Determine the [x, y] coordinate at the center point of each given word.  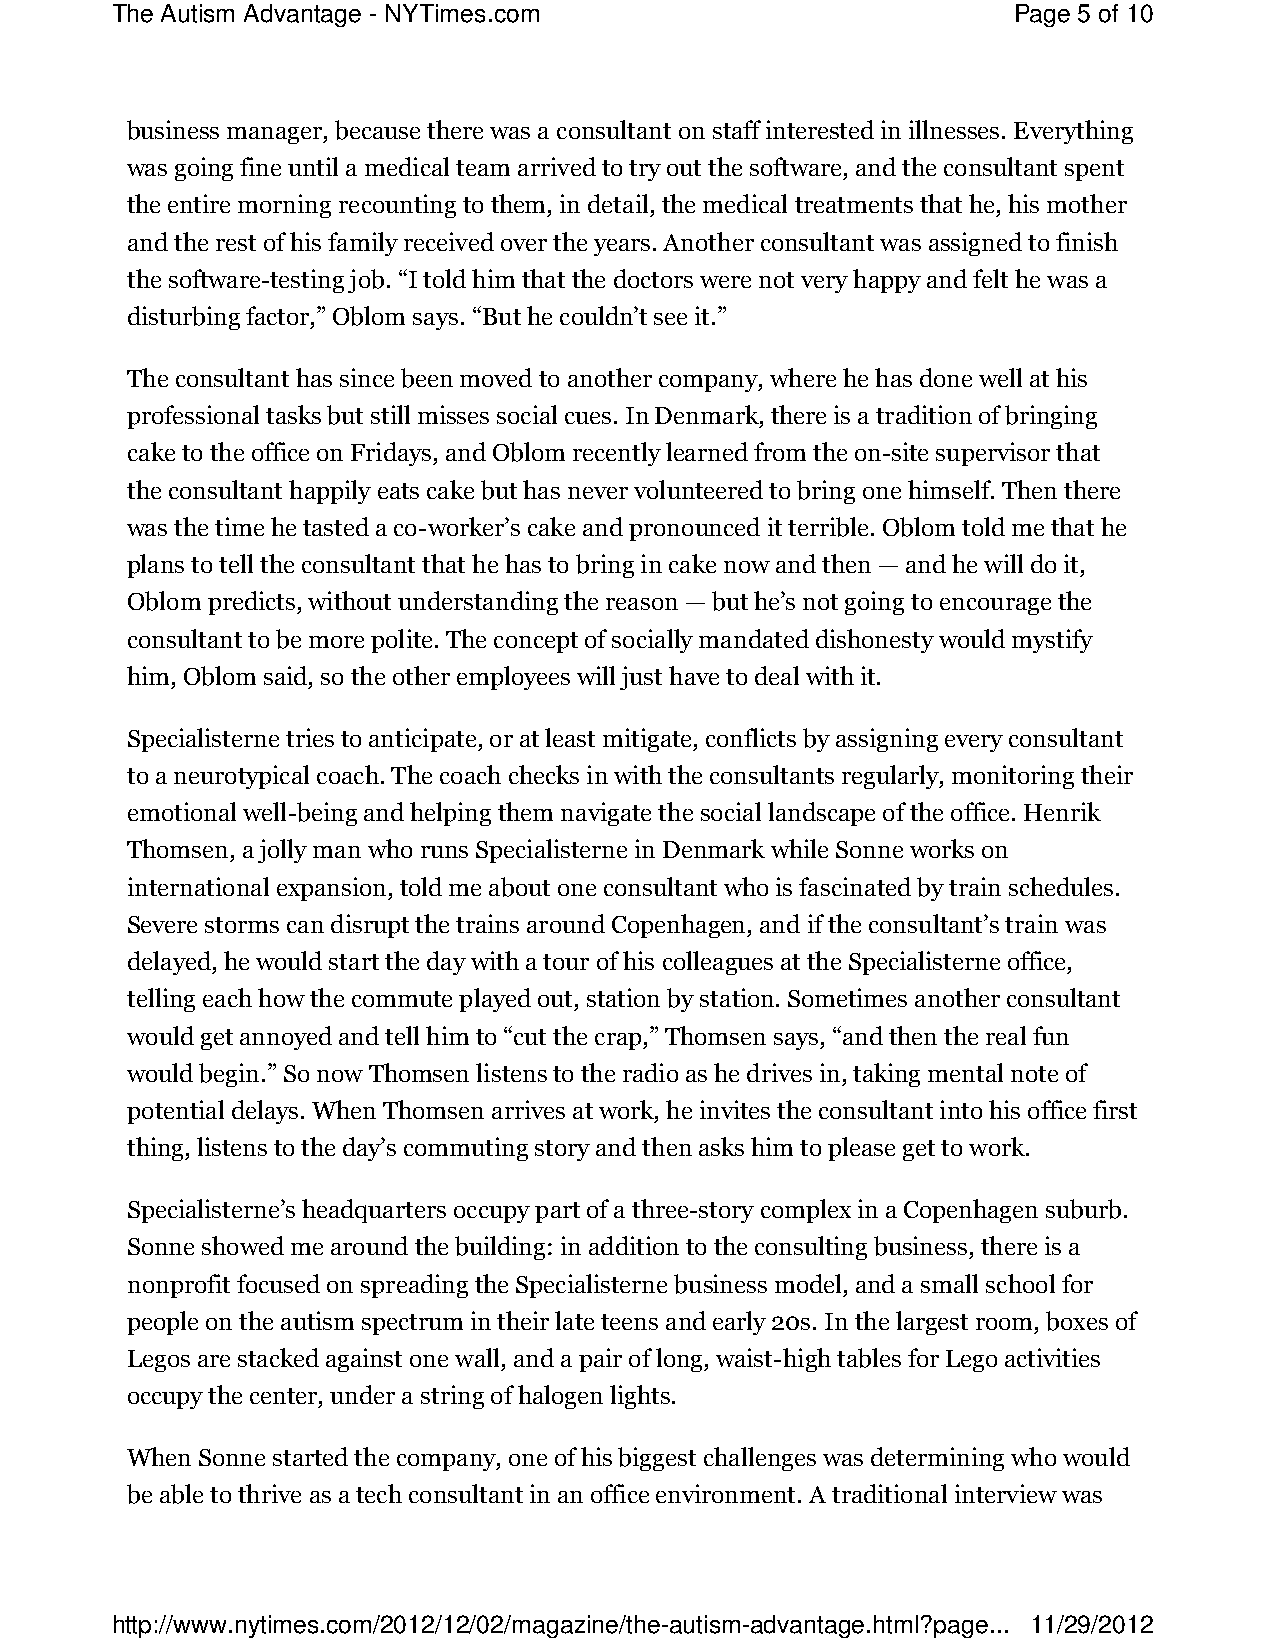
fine [260, 166]
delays [265, 1112]
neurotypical [241, 777]
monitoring [1013, 777]
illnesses [954, 129]
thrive [269, 1493]
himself [950, 489]
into [961, 1109]
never [598, 493]
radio [650, 1072]
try [645, 170]
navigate [606, 814]
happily [330, 492]
